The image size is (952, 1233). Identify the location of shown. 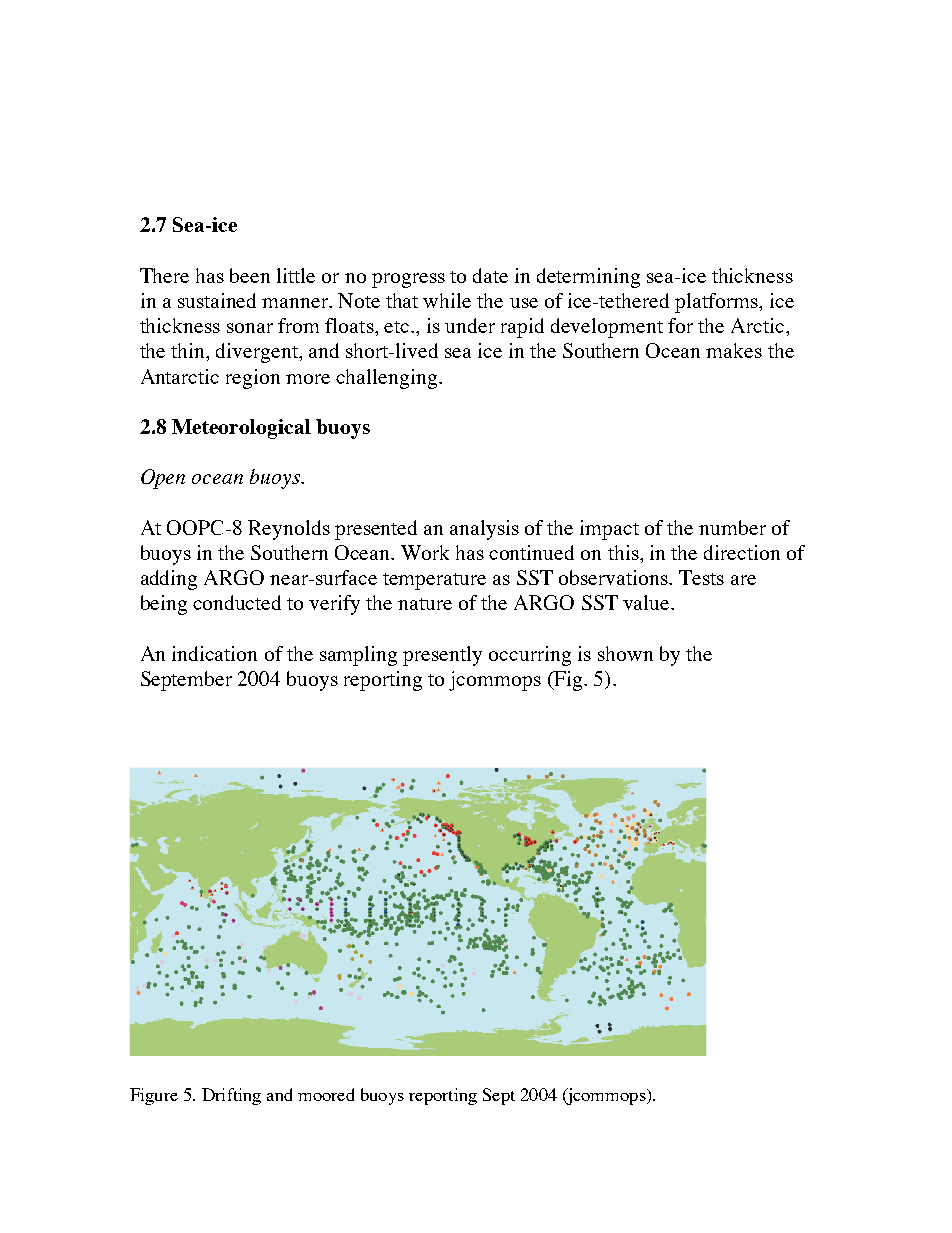
(625, 653).
